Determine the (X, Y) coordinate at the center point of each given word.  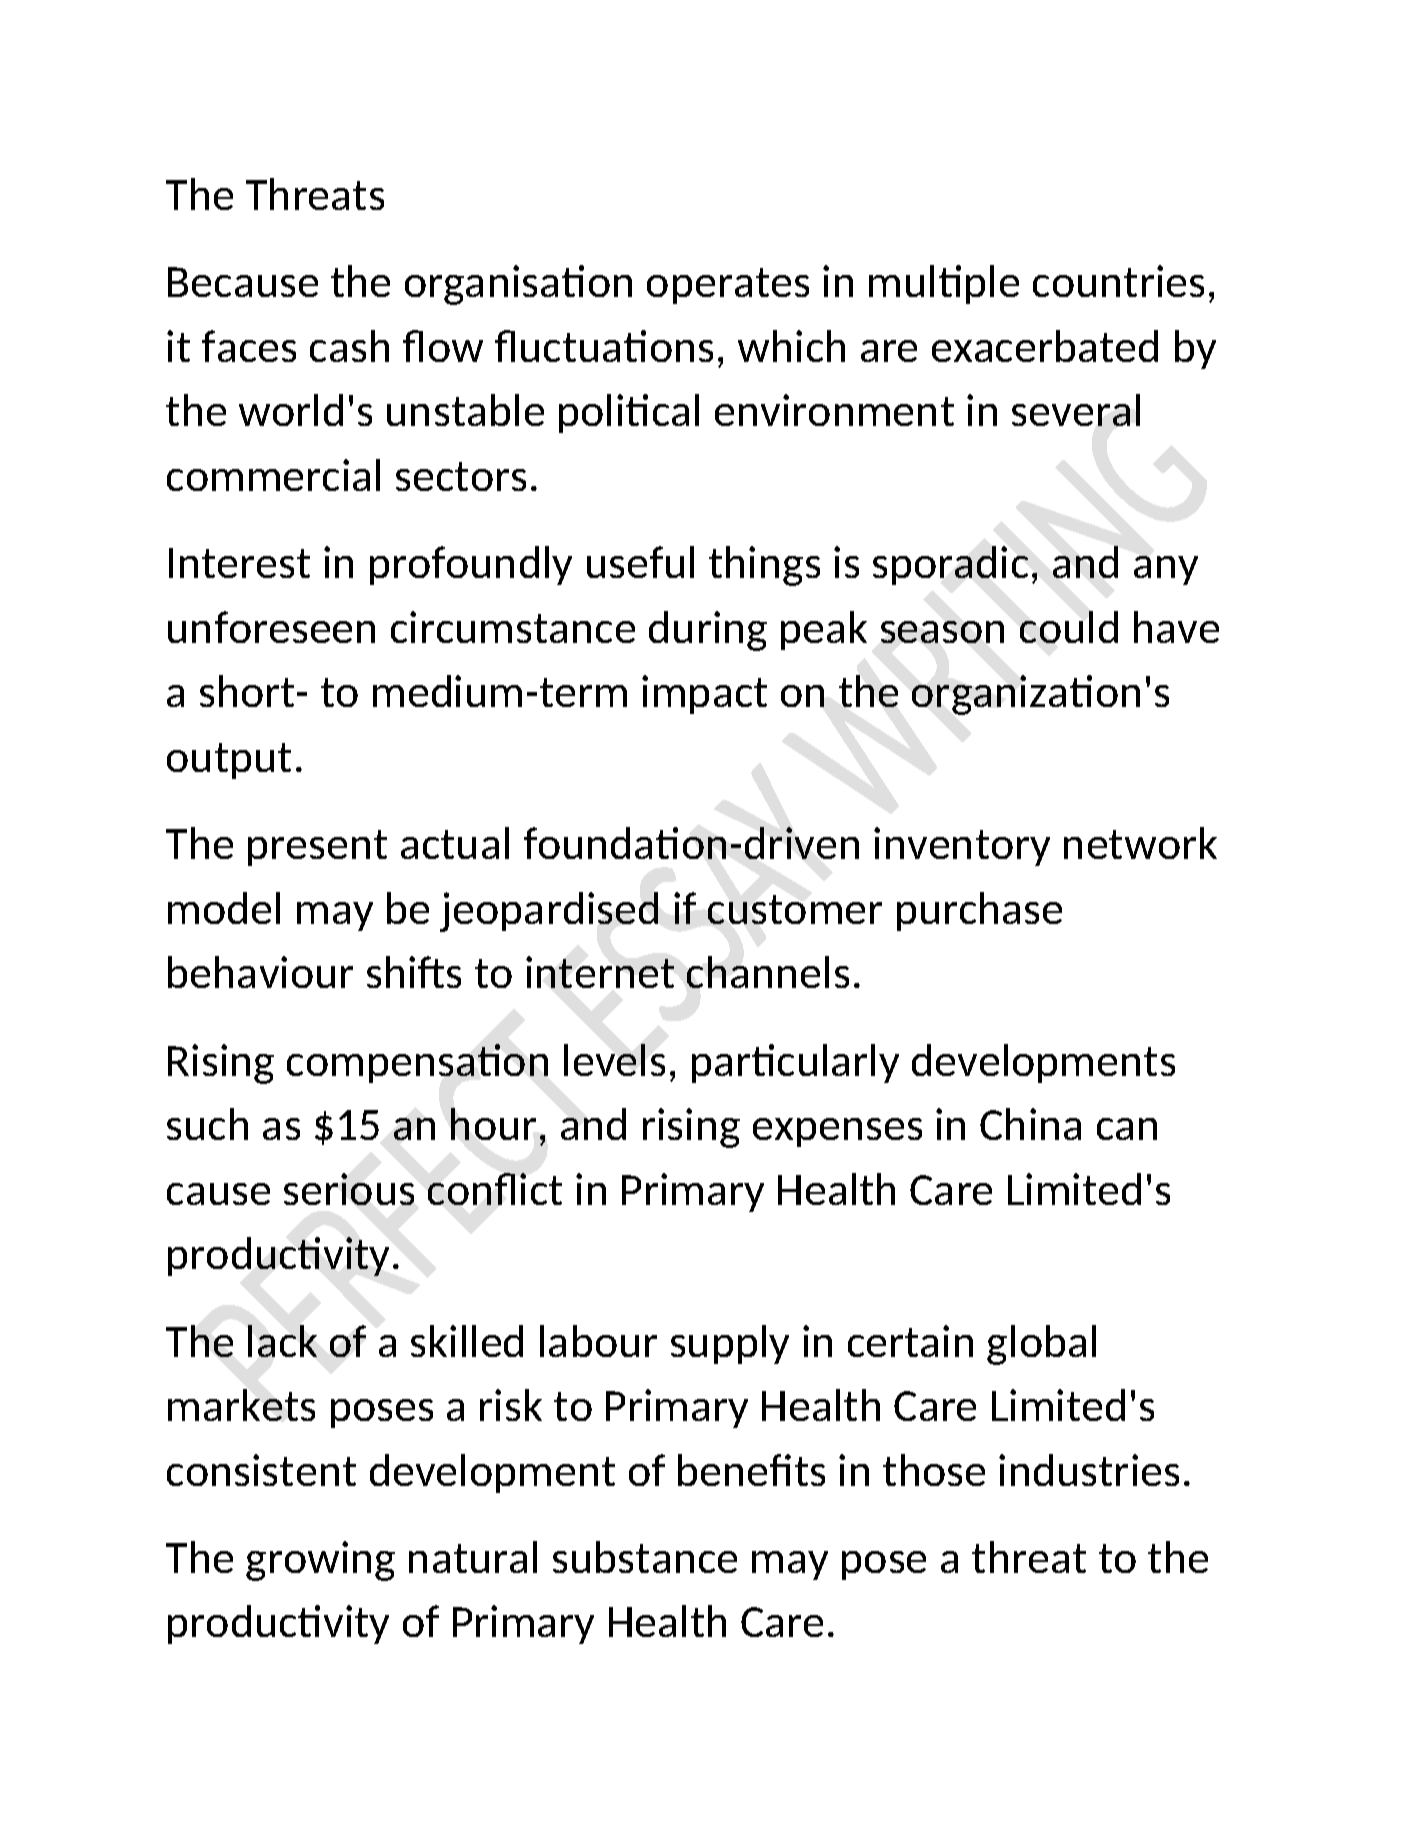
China (1030, 1124)
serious (349, 1189)
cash (349, 346)
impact (704, 694)
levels (614, 1060)
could (1069, 627)
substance (645, 1557)
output (229, 761)
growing (320, 1561)
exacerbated (1045, 346)
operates (728, 286)
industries (1089, 1470)
